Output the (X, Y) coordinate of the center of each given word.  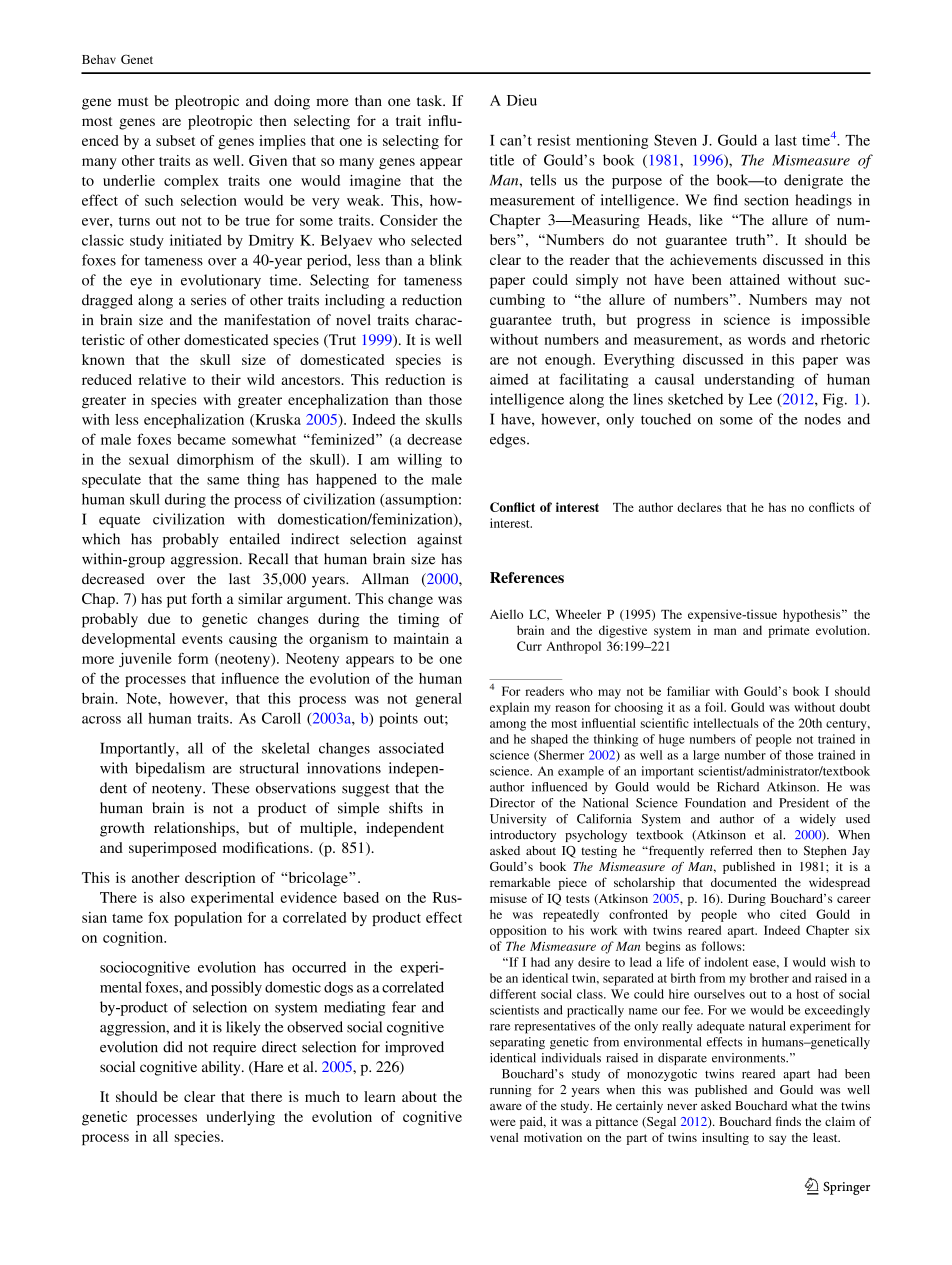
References (527, 577)
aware (506, 1107)
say (777, 1140)
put (177, 601)
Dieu (522, 100)
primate (788, 631)
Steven (675, 140)
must (133, 101)
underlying (240, 1118)
